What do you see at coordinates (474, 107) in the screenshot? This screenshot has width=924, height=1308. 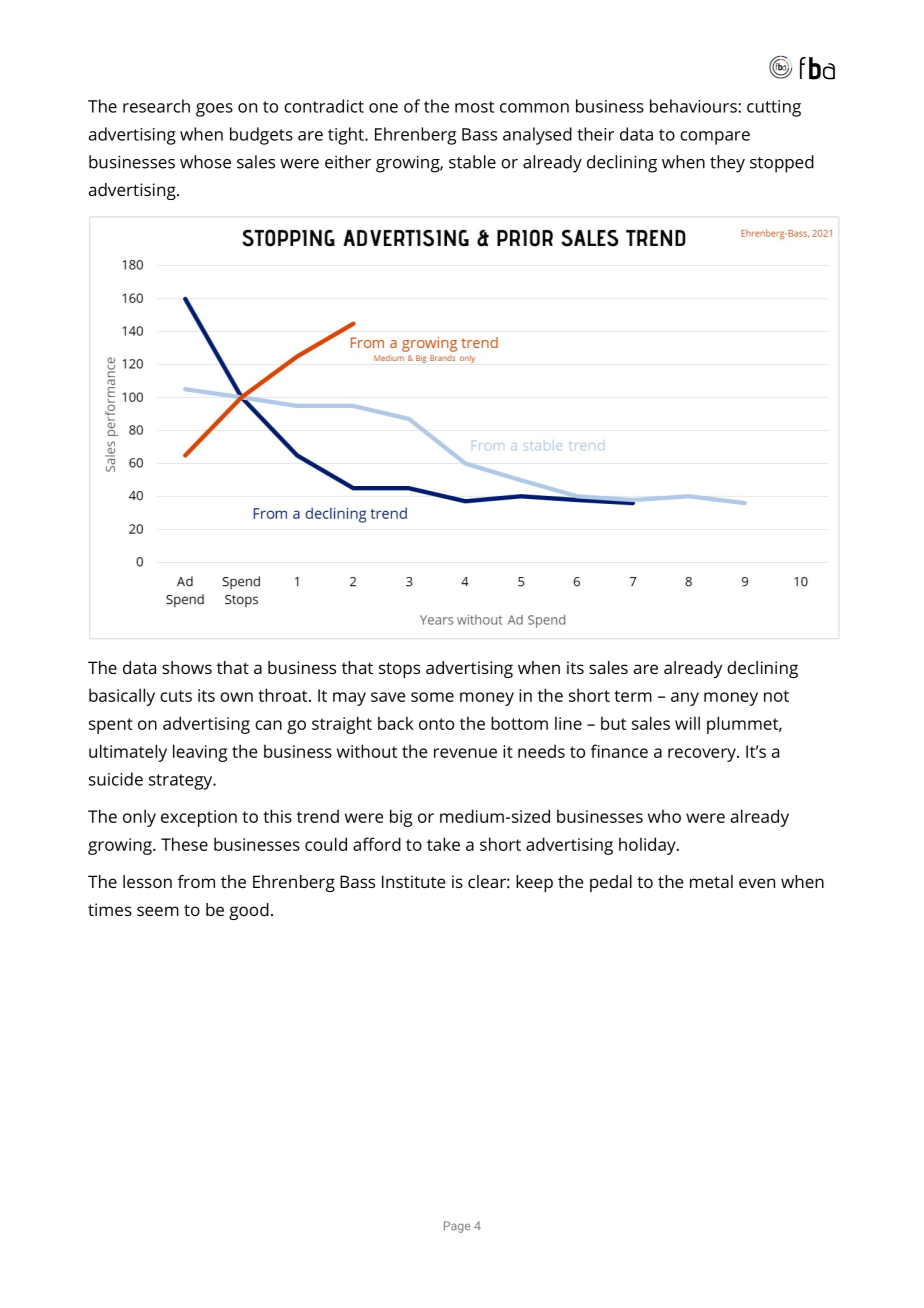 I see `most` at bounding box center [474, 107].
